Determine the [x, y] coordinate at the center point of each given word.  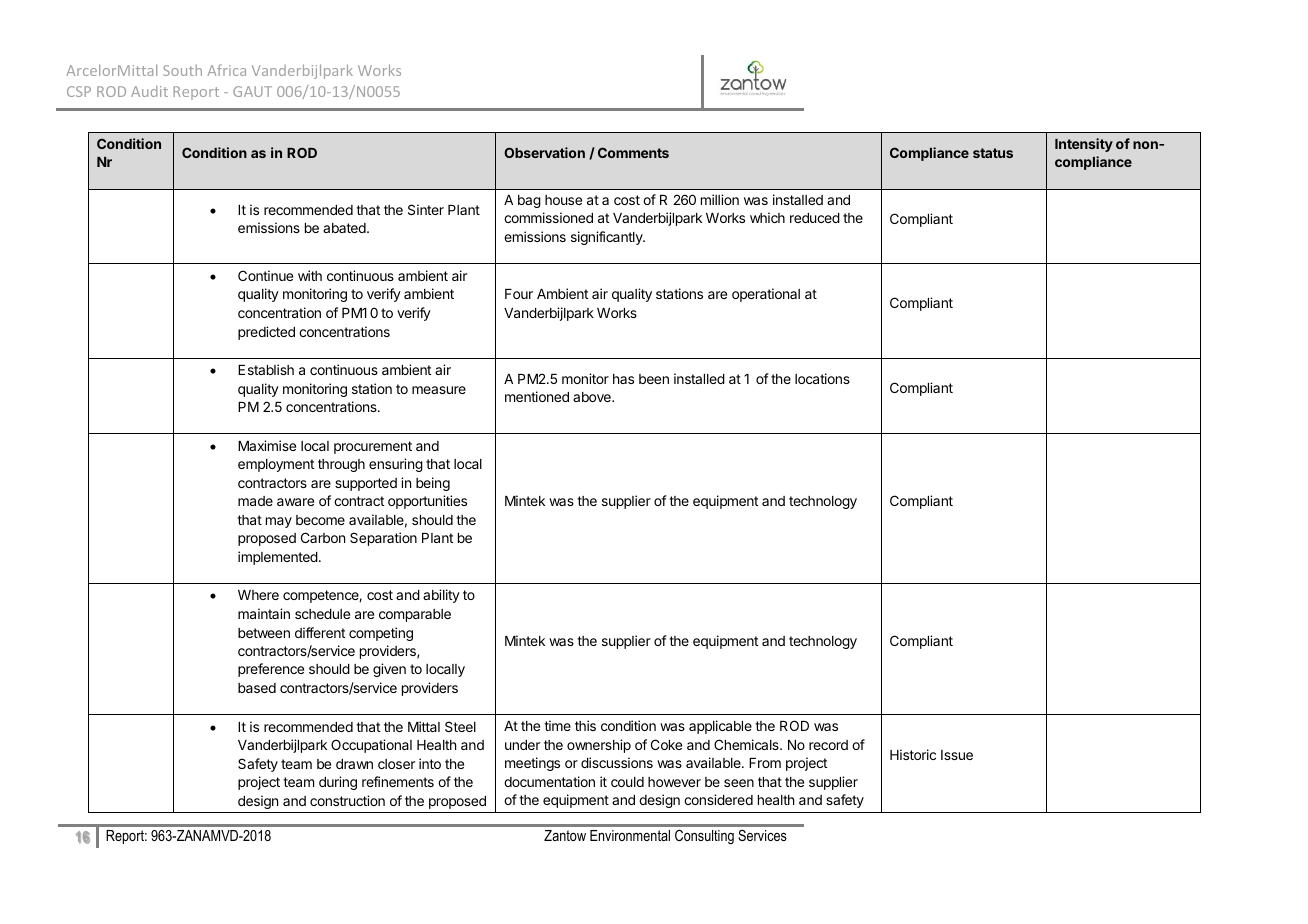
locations [822, 378]
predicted [266, 333]
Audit [149, 91]
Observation [544, 152]
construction [347, 800]
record [828, 745]
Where [258, 595]
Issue [957, 755]
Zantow [565, 835]
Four [519, 294]
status [993, 153]
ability [441, 596]
